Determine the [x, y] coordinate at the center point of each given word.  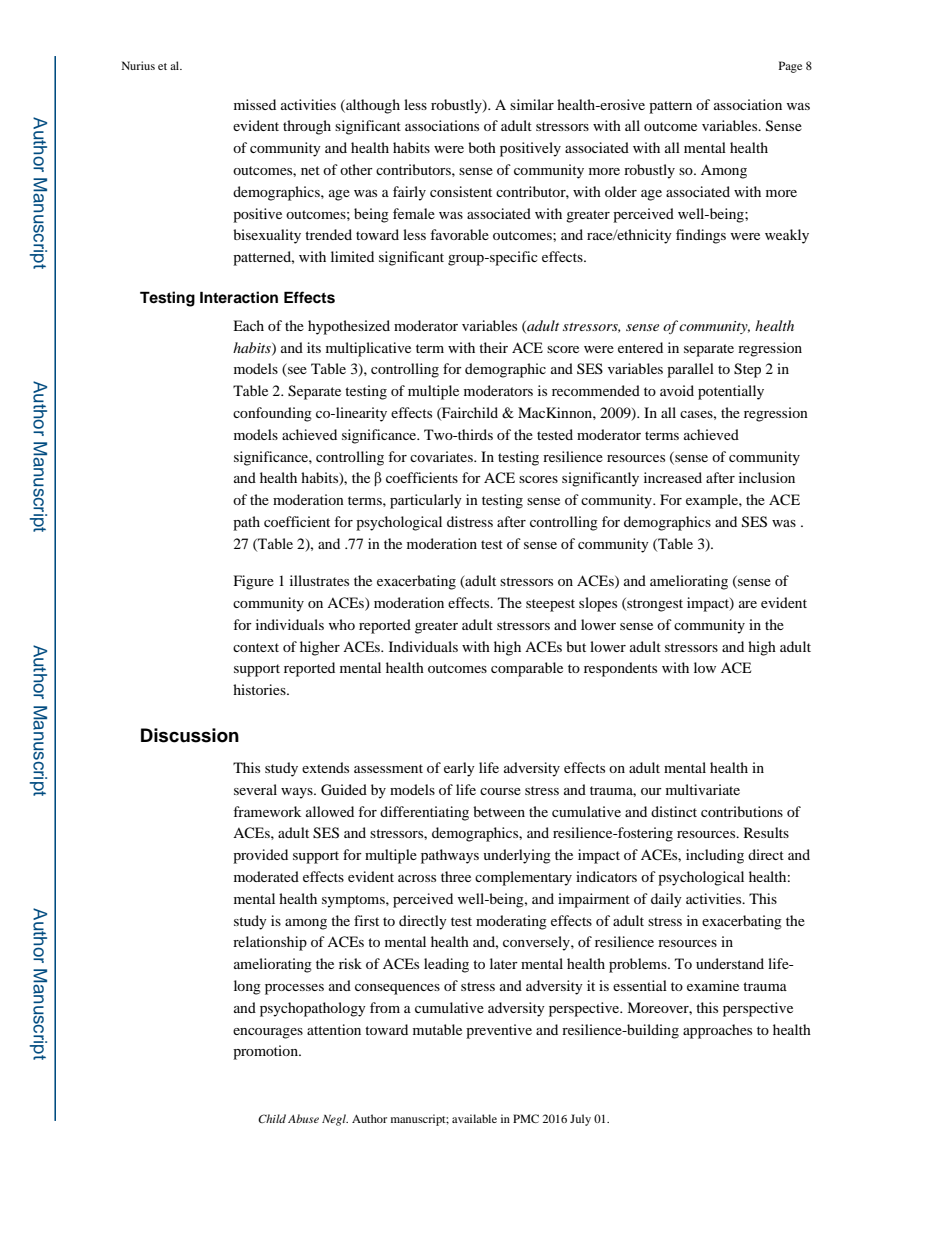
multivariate [703, 789]
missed [255, 104]
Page [790, 67]
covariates [442, 456]
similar [532, 104]
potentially [731, 392]
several [255, 789]
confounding [272, 414]
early [459, 769]
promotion [266, 1052]
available [474, 1118]
